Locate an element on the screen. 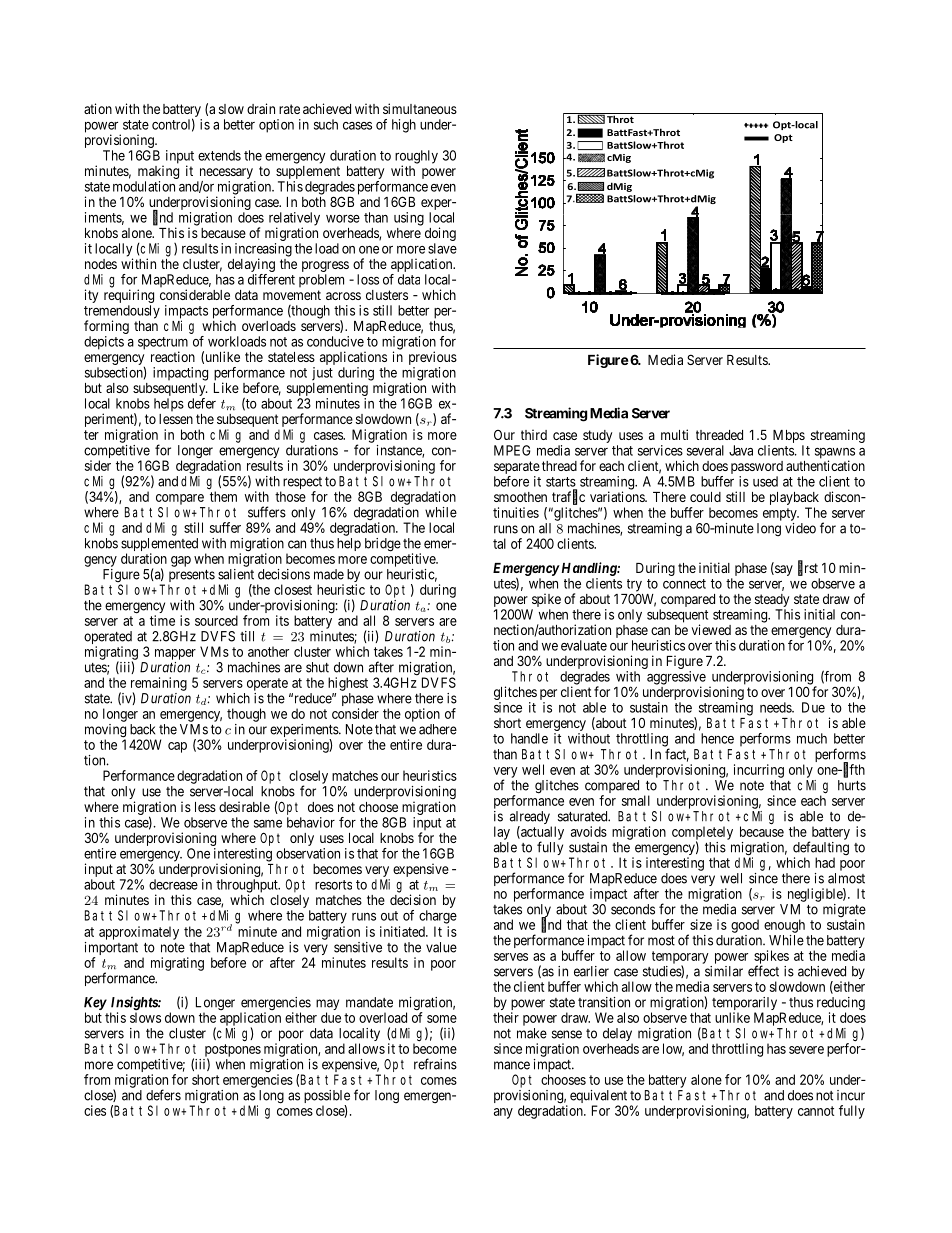 The image size is (952, 1233). roughly is located at coordinates (416, 158).
